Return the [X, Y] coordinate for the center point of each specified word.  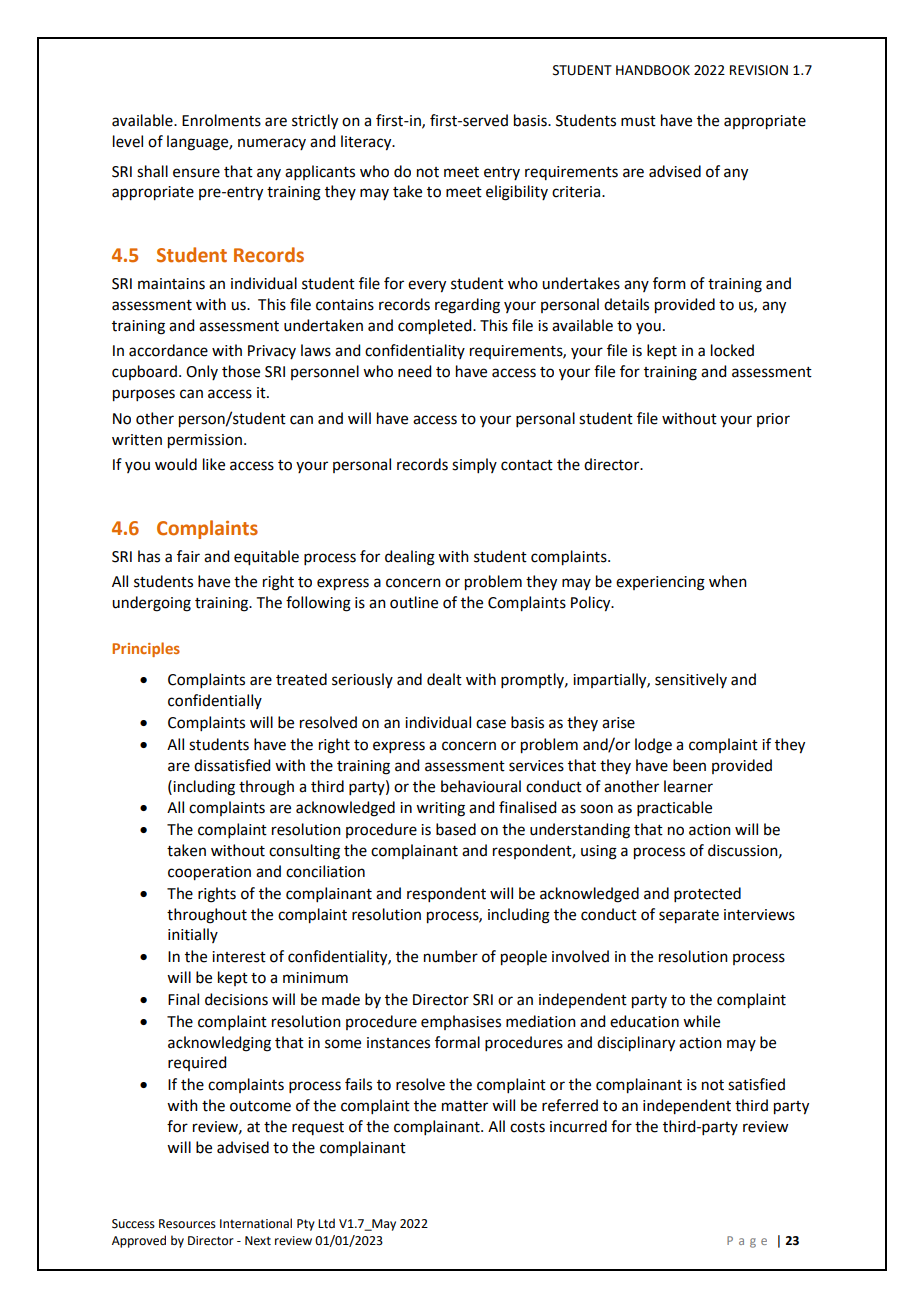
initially [193, 935]
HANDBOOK [653, 70]
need [414, 371]
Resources [187, 1224]
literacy [367, 143]
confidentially [215, 701]
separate [689, 917]
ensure [196, 173]
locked [732, 350]
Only [202, 372]
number [451, 956]
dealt [444, 679]
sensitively [691, 680]
